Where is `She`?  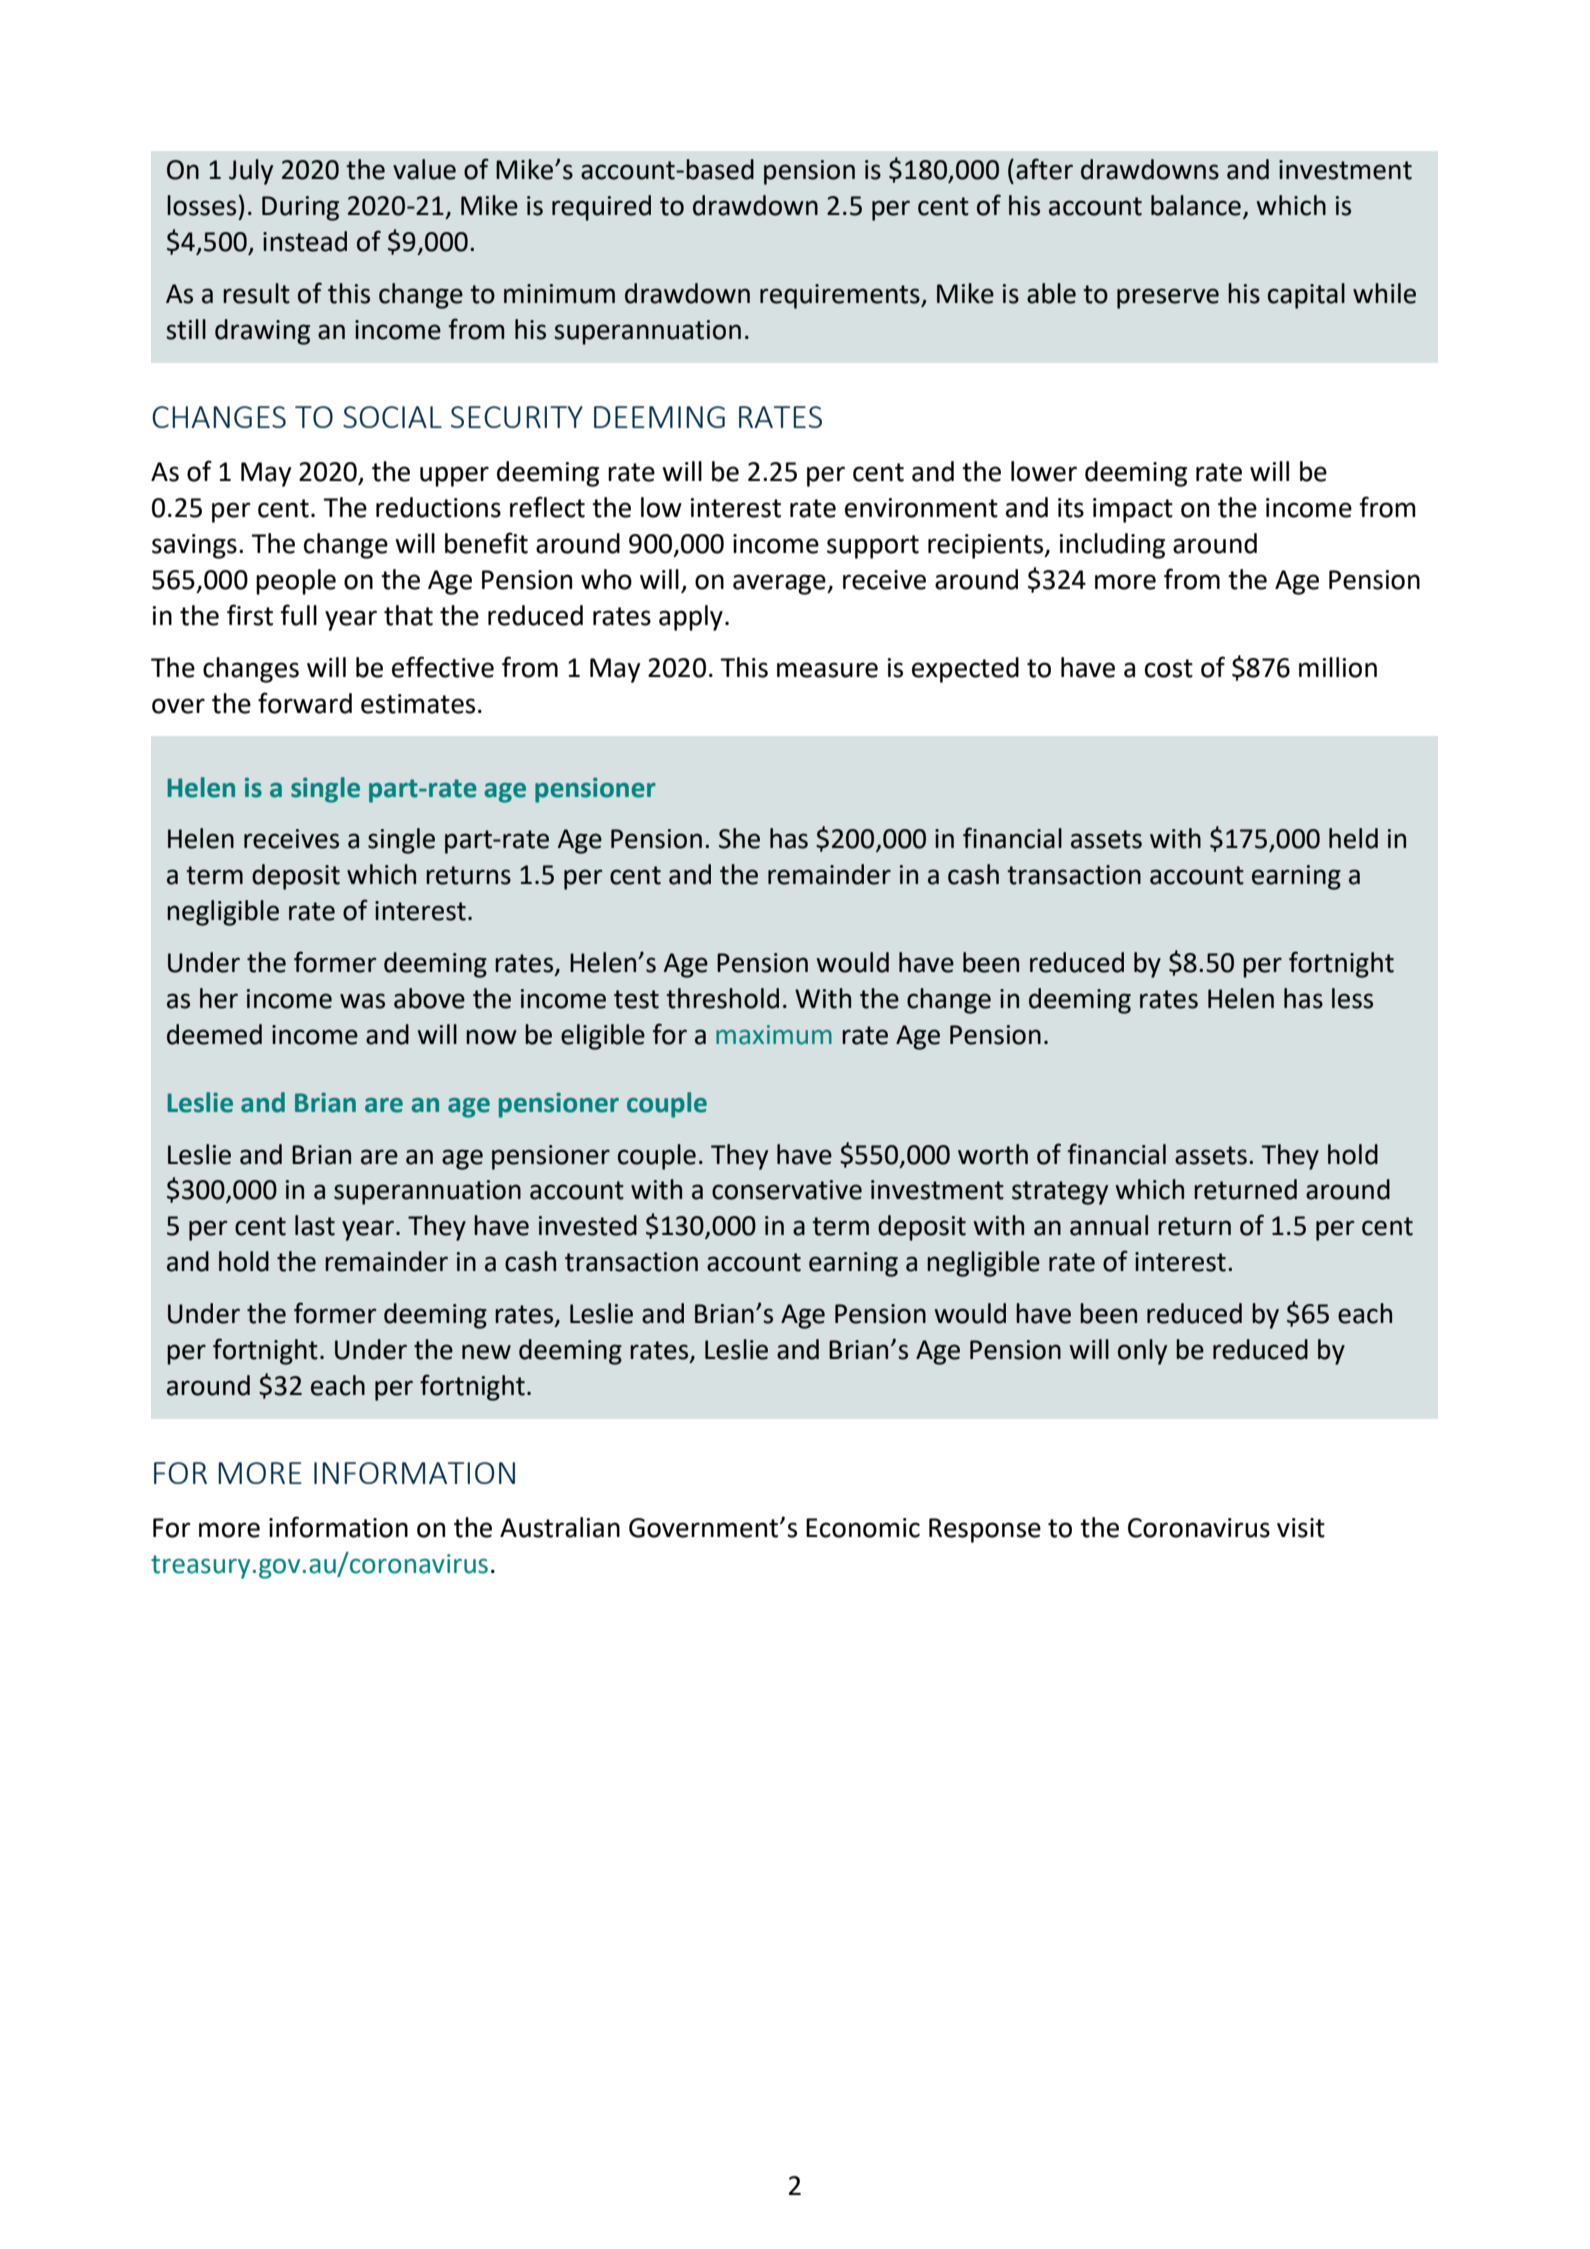 She is located at coordinates (739, 838).
